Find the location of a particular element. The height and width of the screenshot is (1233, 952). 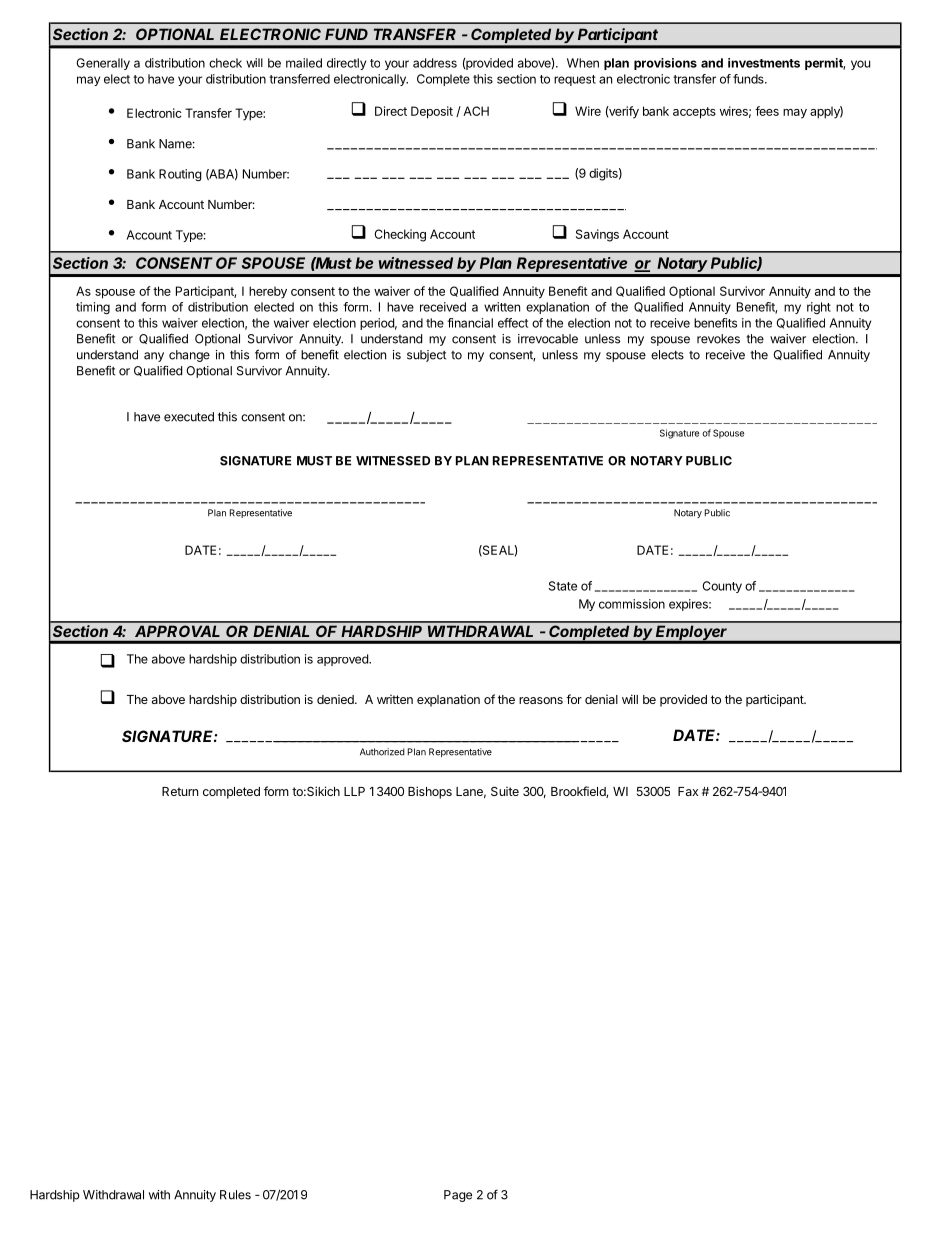

County is located at coordinates (722, 587).
